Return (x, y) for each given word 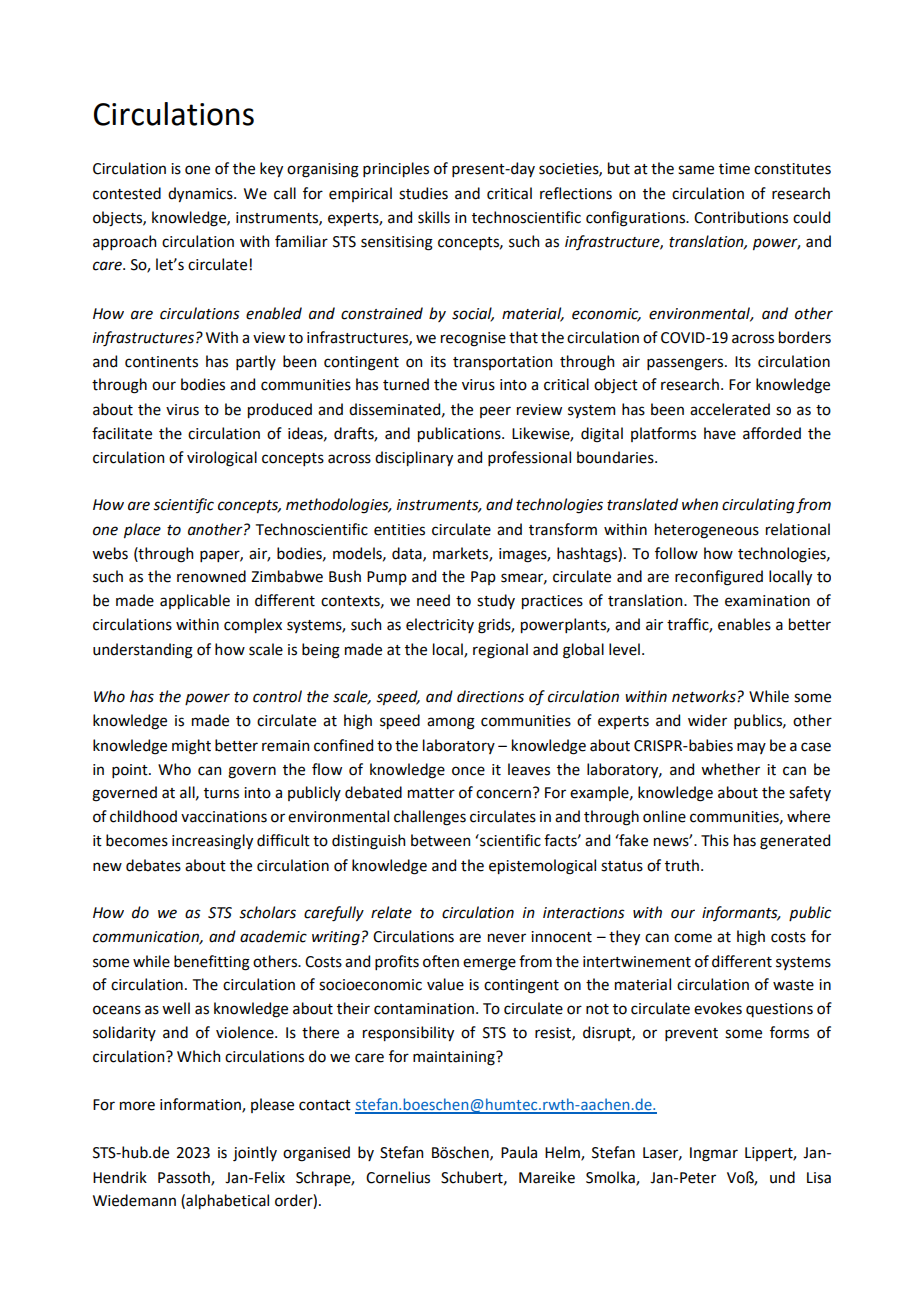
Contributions (741, 217)
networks (705, 696)
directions (490, 696)
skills (434, 217)
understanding (143, 651)
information (201, 1105)
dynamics (201, 194)
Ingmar (714, 1154)
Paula (519, 1152)
